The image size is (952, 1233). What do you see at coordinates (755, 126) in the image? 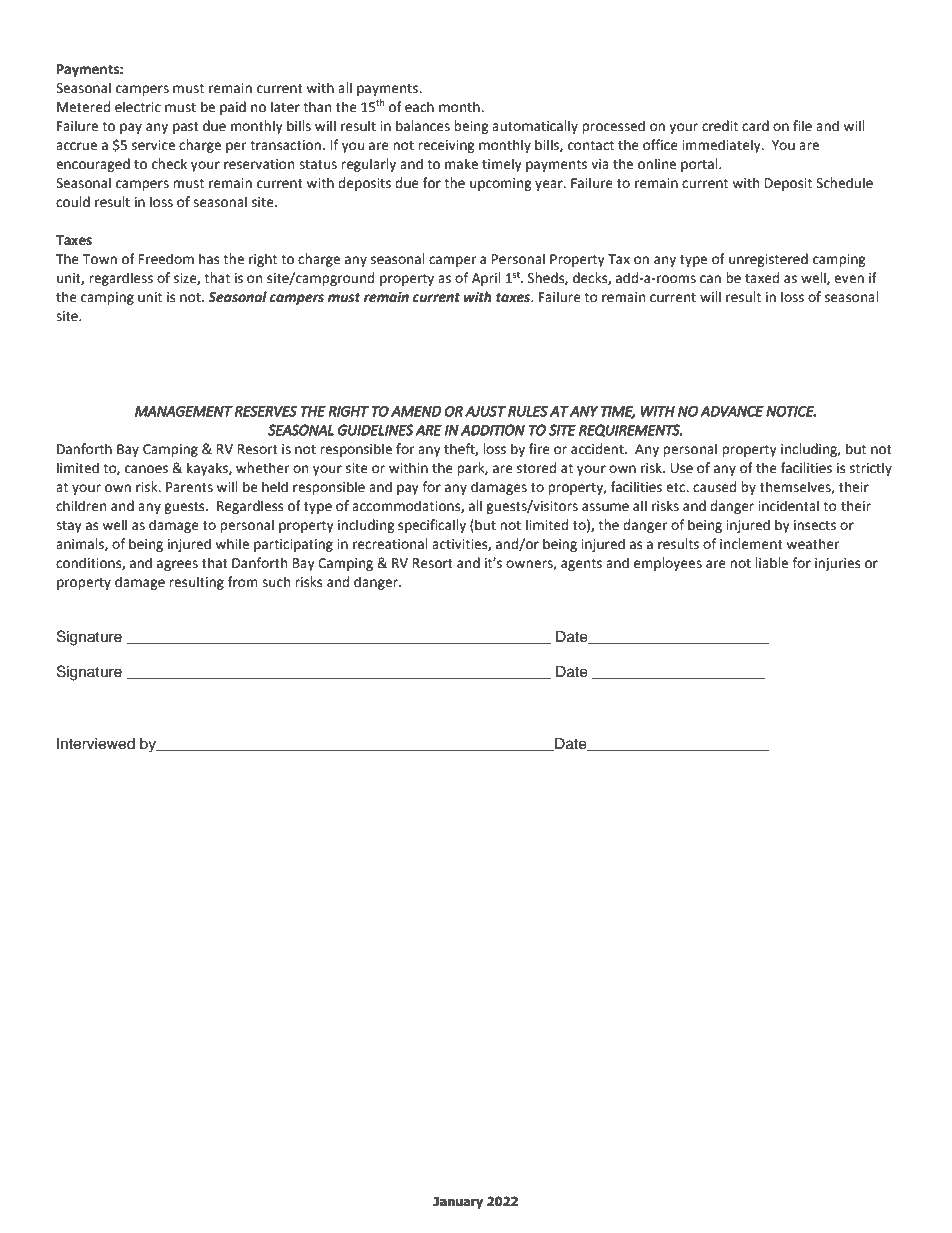
I see `card` at bounding box center [755, 126].
